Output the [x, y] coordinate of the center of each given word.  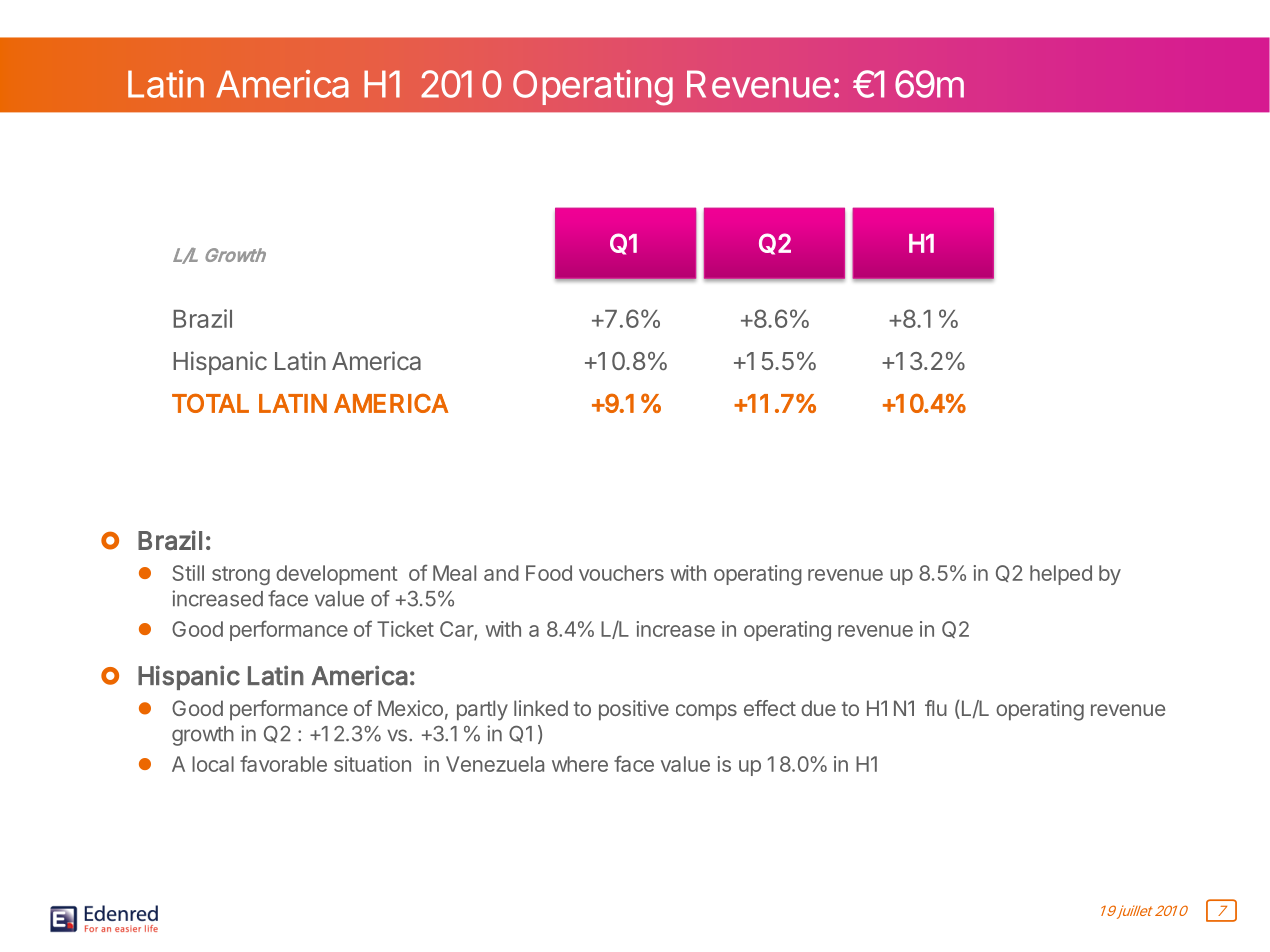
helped [1061, 575]
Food [549, 573]
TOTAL [210, 403]
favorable [283, 763]
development [336, 575]
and [501, 573]
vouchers [621, 573]
